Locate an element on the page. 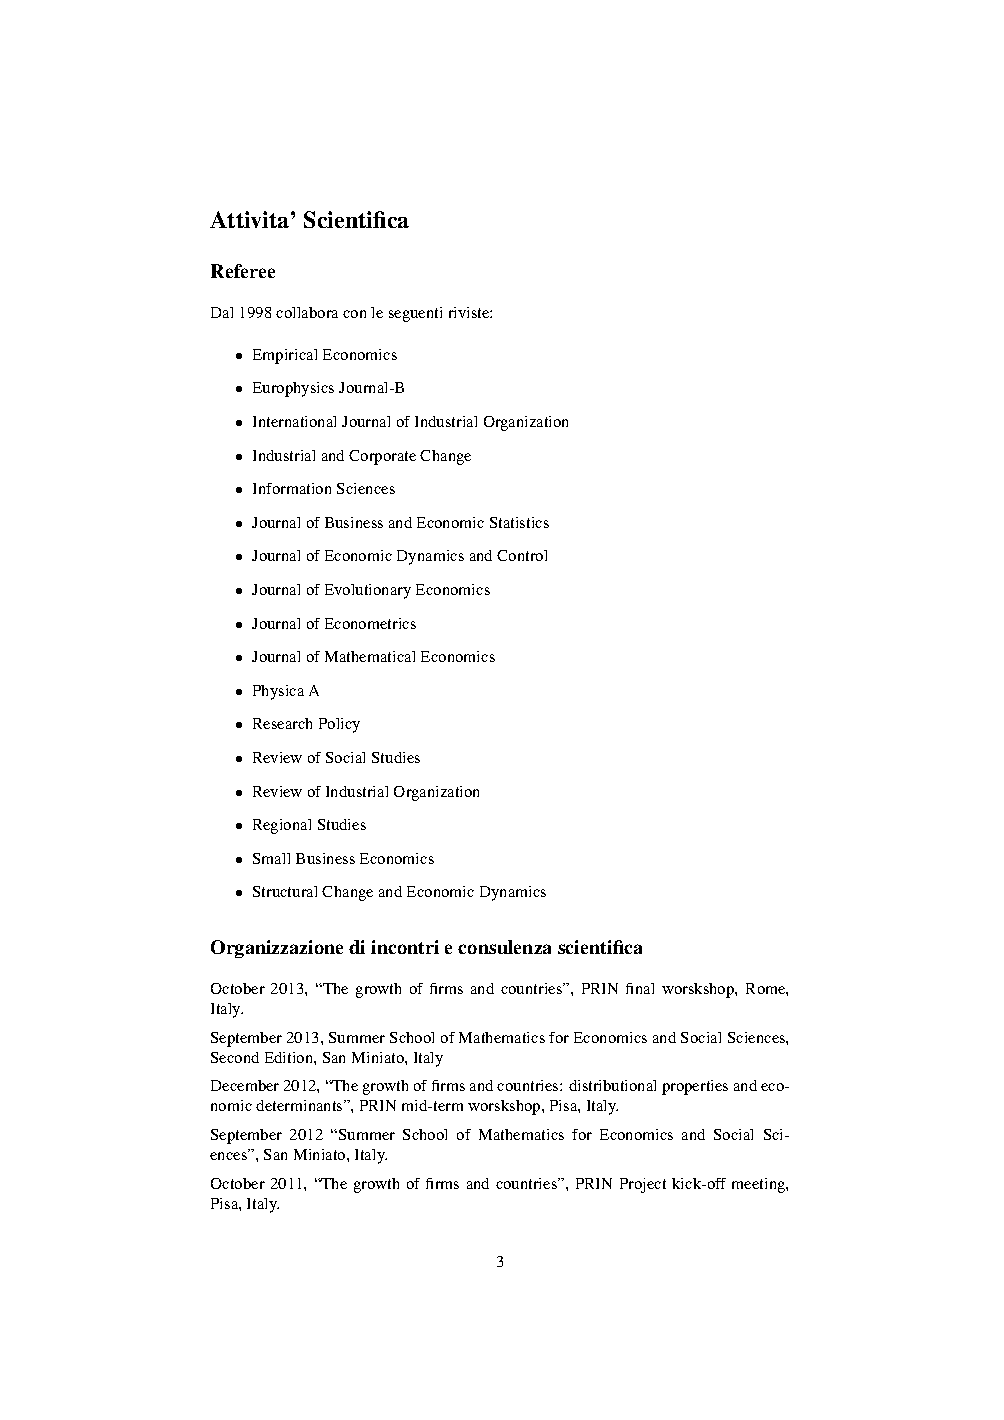 The image size is (1004, 1420). December is located at coordinates (245, 1085).
